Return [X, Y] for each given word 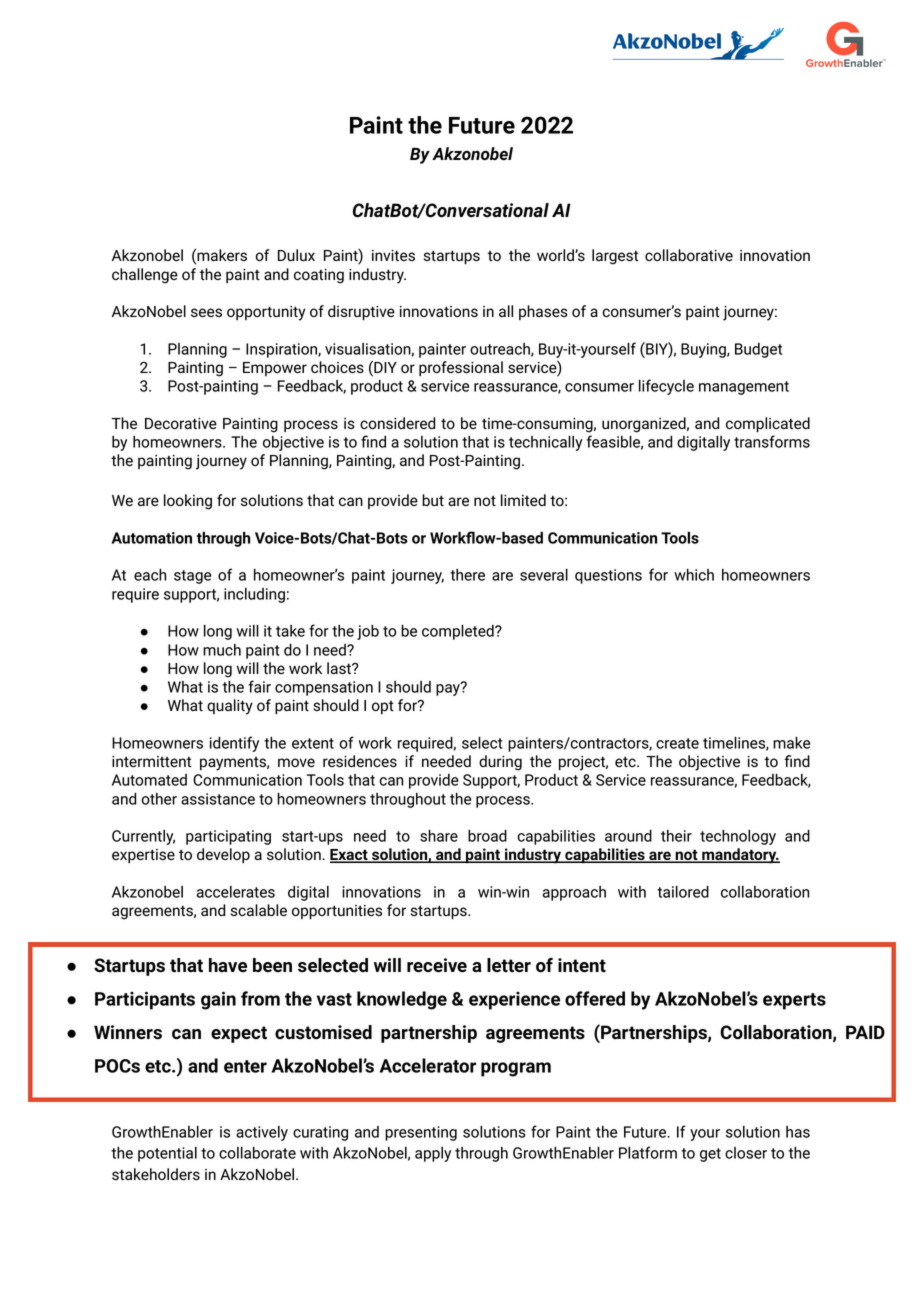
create [677, 743]
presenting [421, 1133]
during [500, 763]
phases [543, 312]
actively [262, 1133]
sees [206, 312]
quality [230, 707]
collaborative [689, 255]
